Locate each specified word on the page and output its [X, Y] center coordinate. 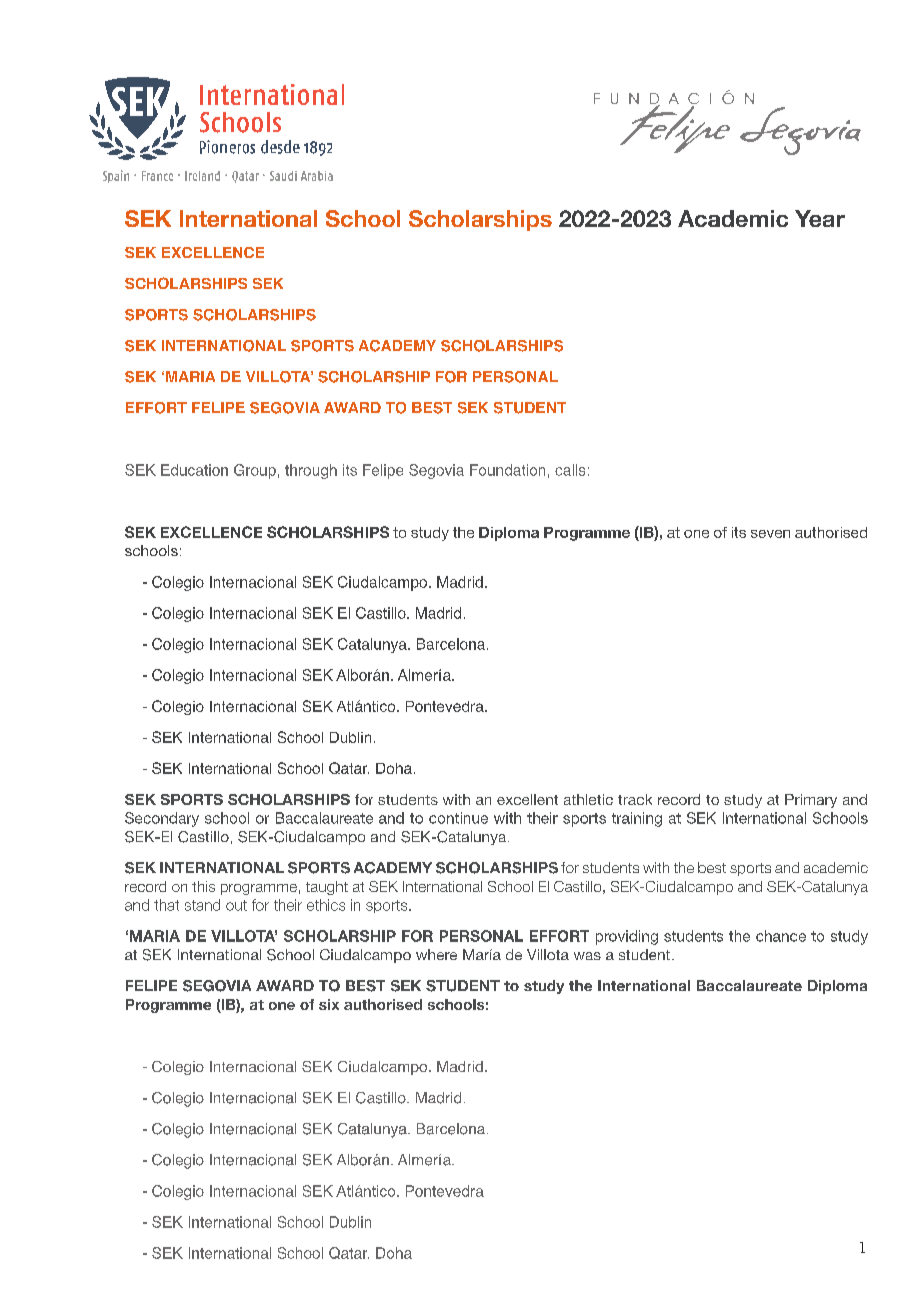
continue [458, 818]
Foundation [507, 470]
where [436, 954]
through [311, 471]
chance [781, 936]
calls [570, 470]
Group [255, 471]
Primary [811, 801]
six [329, 1004]
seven [770, 534]
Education [194, 470]
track [635, 799]
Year [820, 218]
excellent [527, 799]
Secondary [162, 819]
